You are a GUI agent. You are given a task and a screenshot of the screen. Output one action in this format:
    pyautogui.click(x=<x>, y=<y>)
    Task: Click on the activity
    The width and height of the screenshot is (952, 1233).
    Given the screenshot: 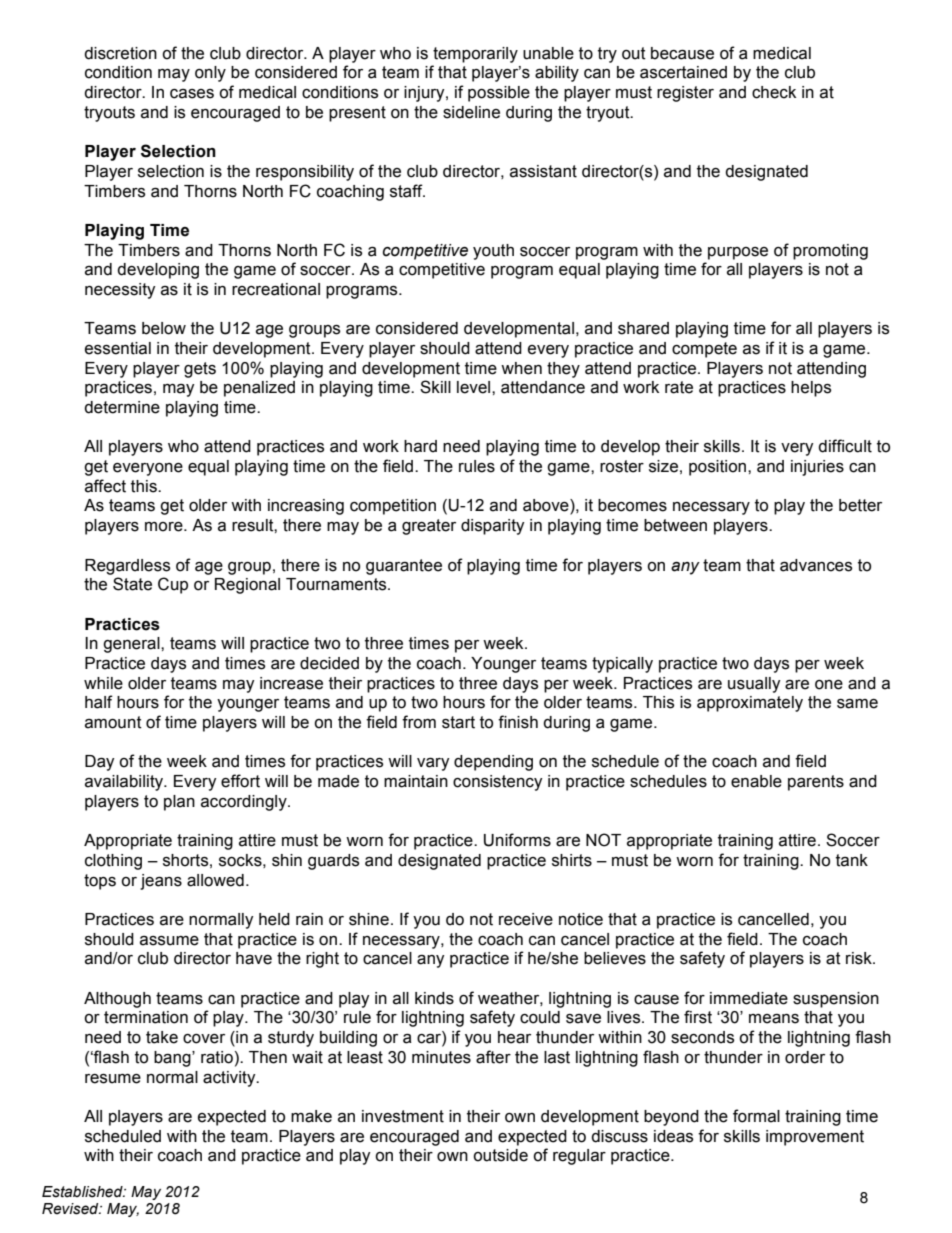 What is the action you would take?
    pyautogui.click(x=230, y=1079)
